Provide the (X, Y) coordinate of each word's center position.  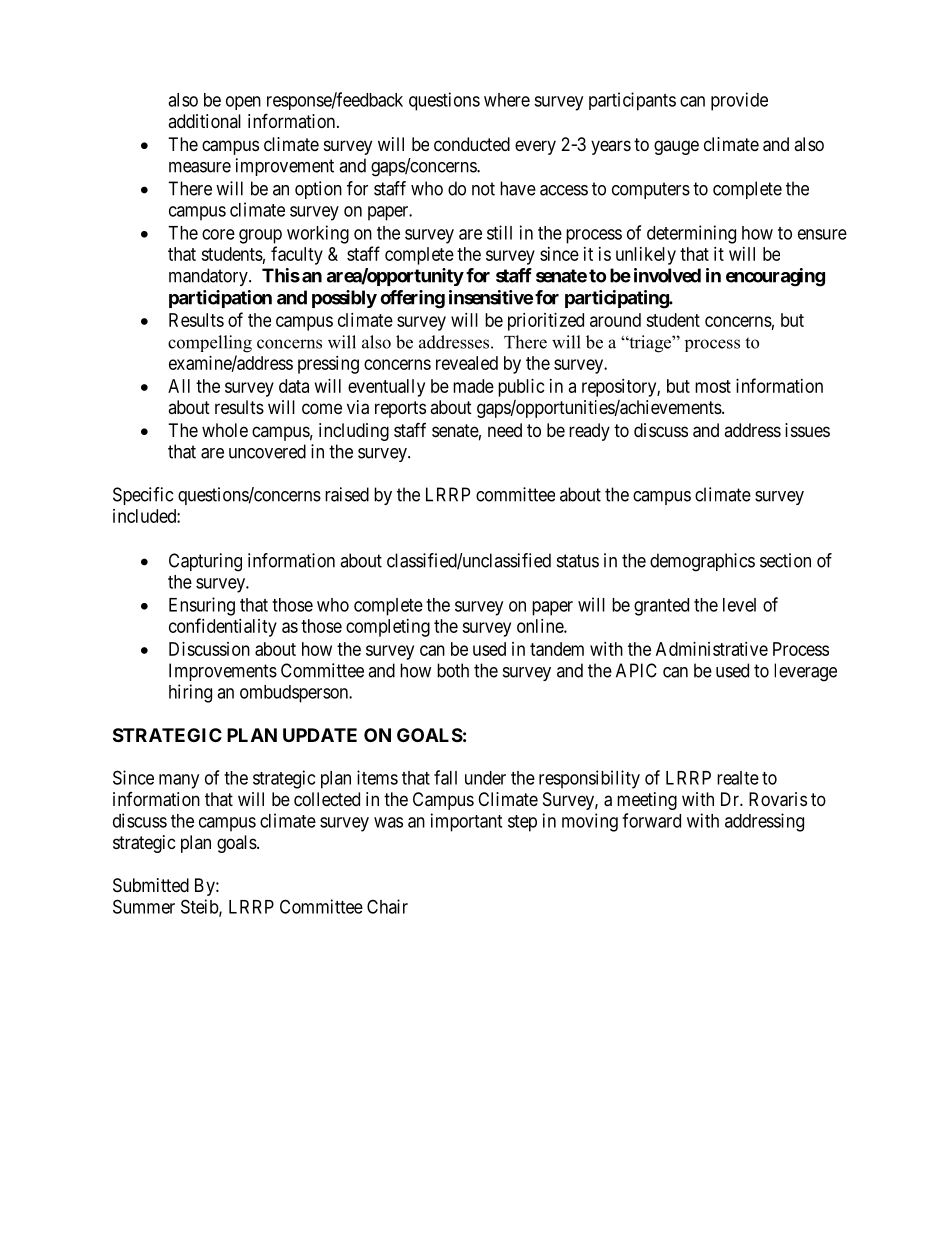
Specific (143, 496)
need (505, 430)
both (453, 670)
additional (204, 121)
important (466, 822)
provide (739, 101)
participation (220, 299)
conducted (472, 144)
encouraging (775, 277)
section (785, 560)
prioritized (546, 322)
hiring (190, 693)
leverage (805, 672)
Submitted (151, 885)
